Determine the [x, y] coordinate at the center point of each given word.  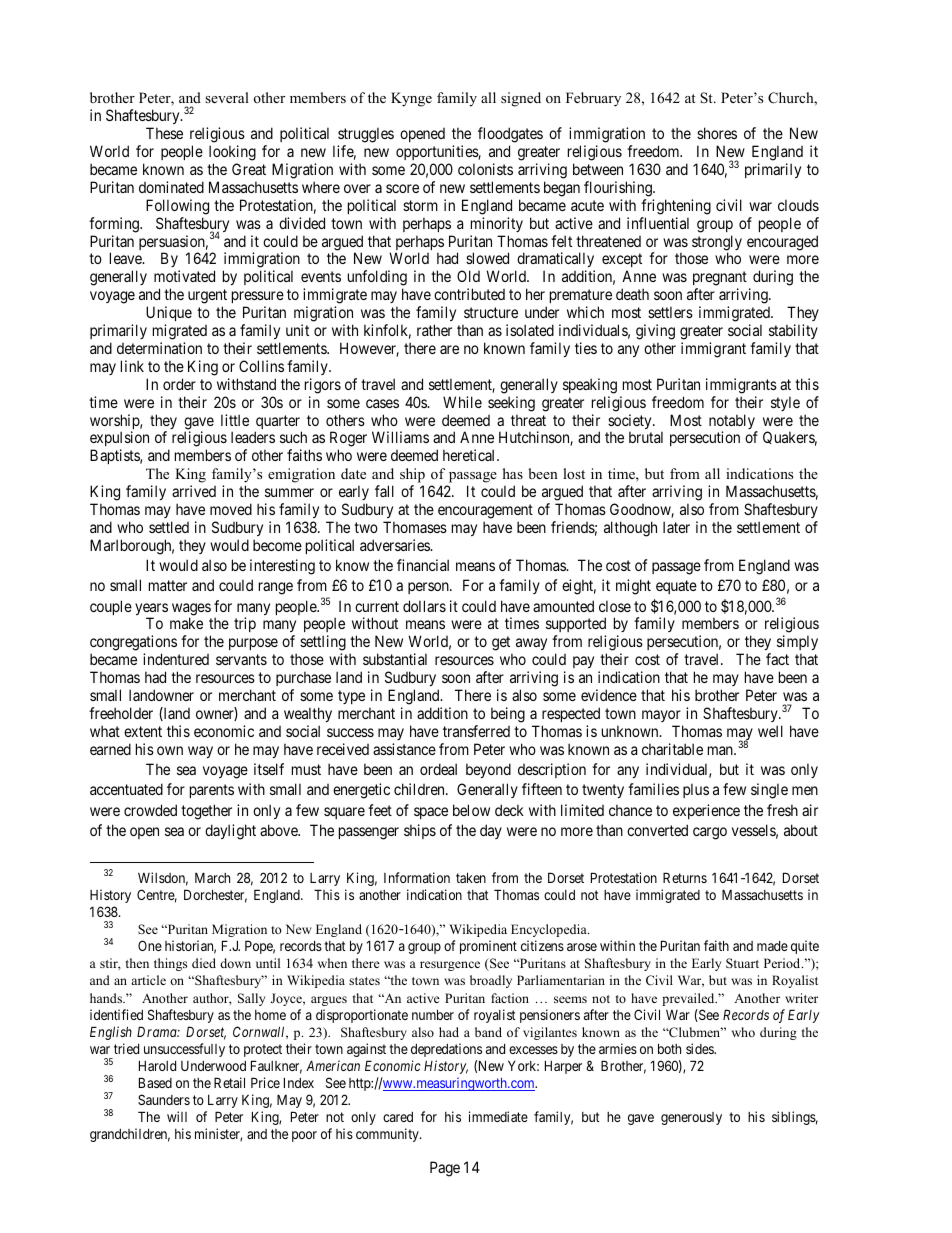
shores [717, 133]
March [212, 877]
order [179, 384]
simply [797, 644]
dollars [424, 606]
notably [733, 423]
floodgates [510, 135]
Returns [685, 877]
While [462, 402]
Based [155, 1082]
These [164, 133]
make [186, 623]
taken [471, 877]
